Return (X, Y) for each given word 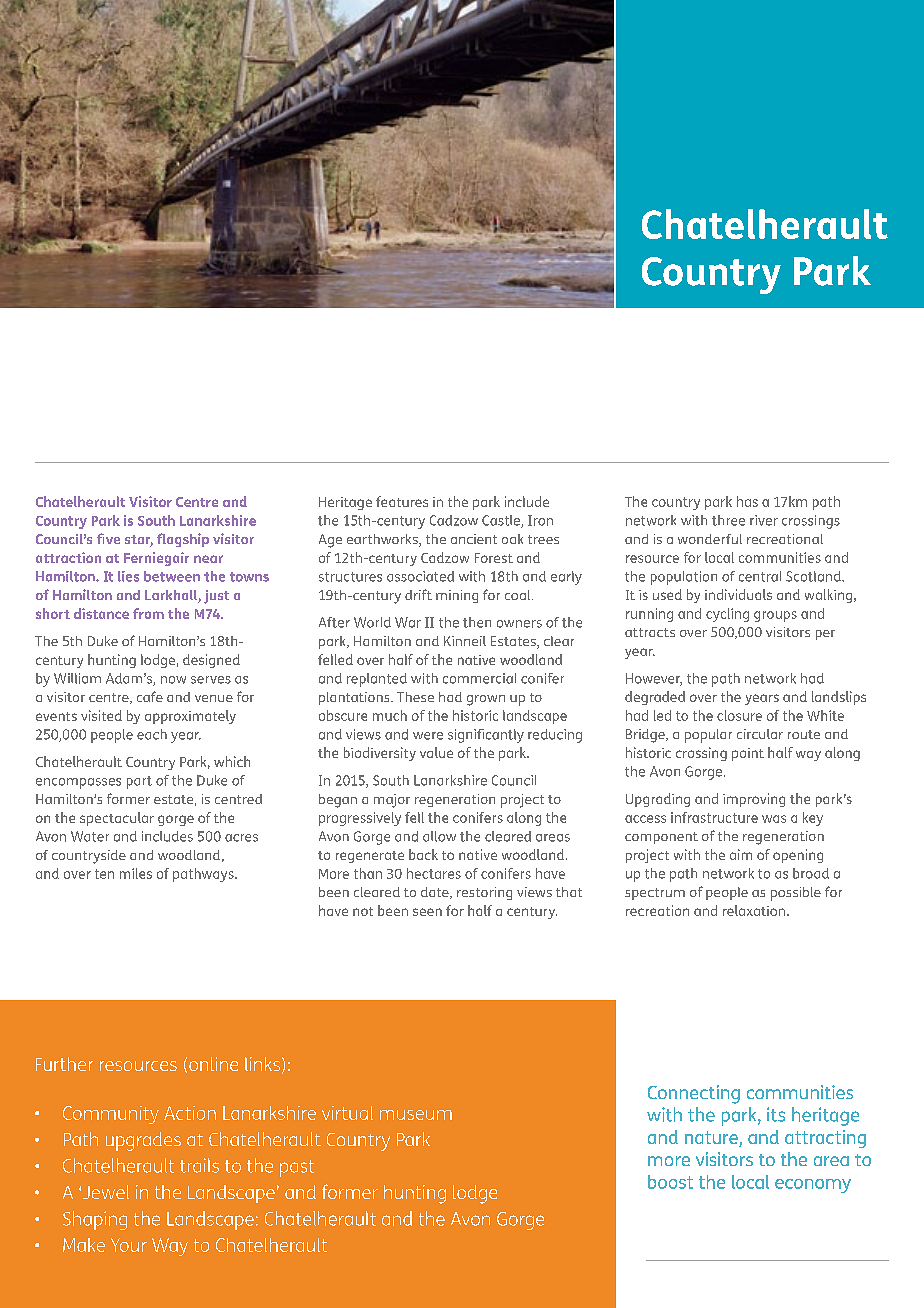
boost (670, 1182)
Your (129, 1245)
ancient (474, 539)
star (139, 541)
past (297, 1168)
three (728, 520)
